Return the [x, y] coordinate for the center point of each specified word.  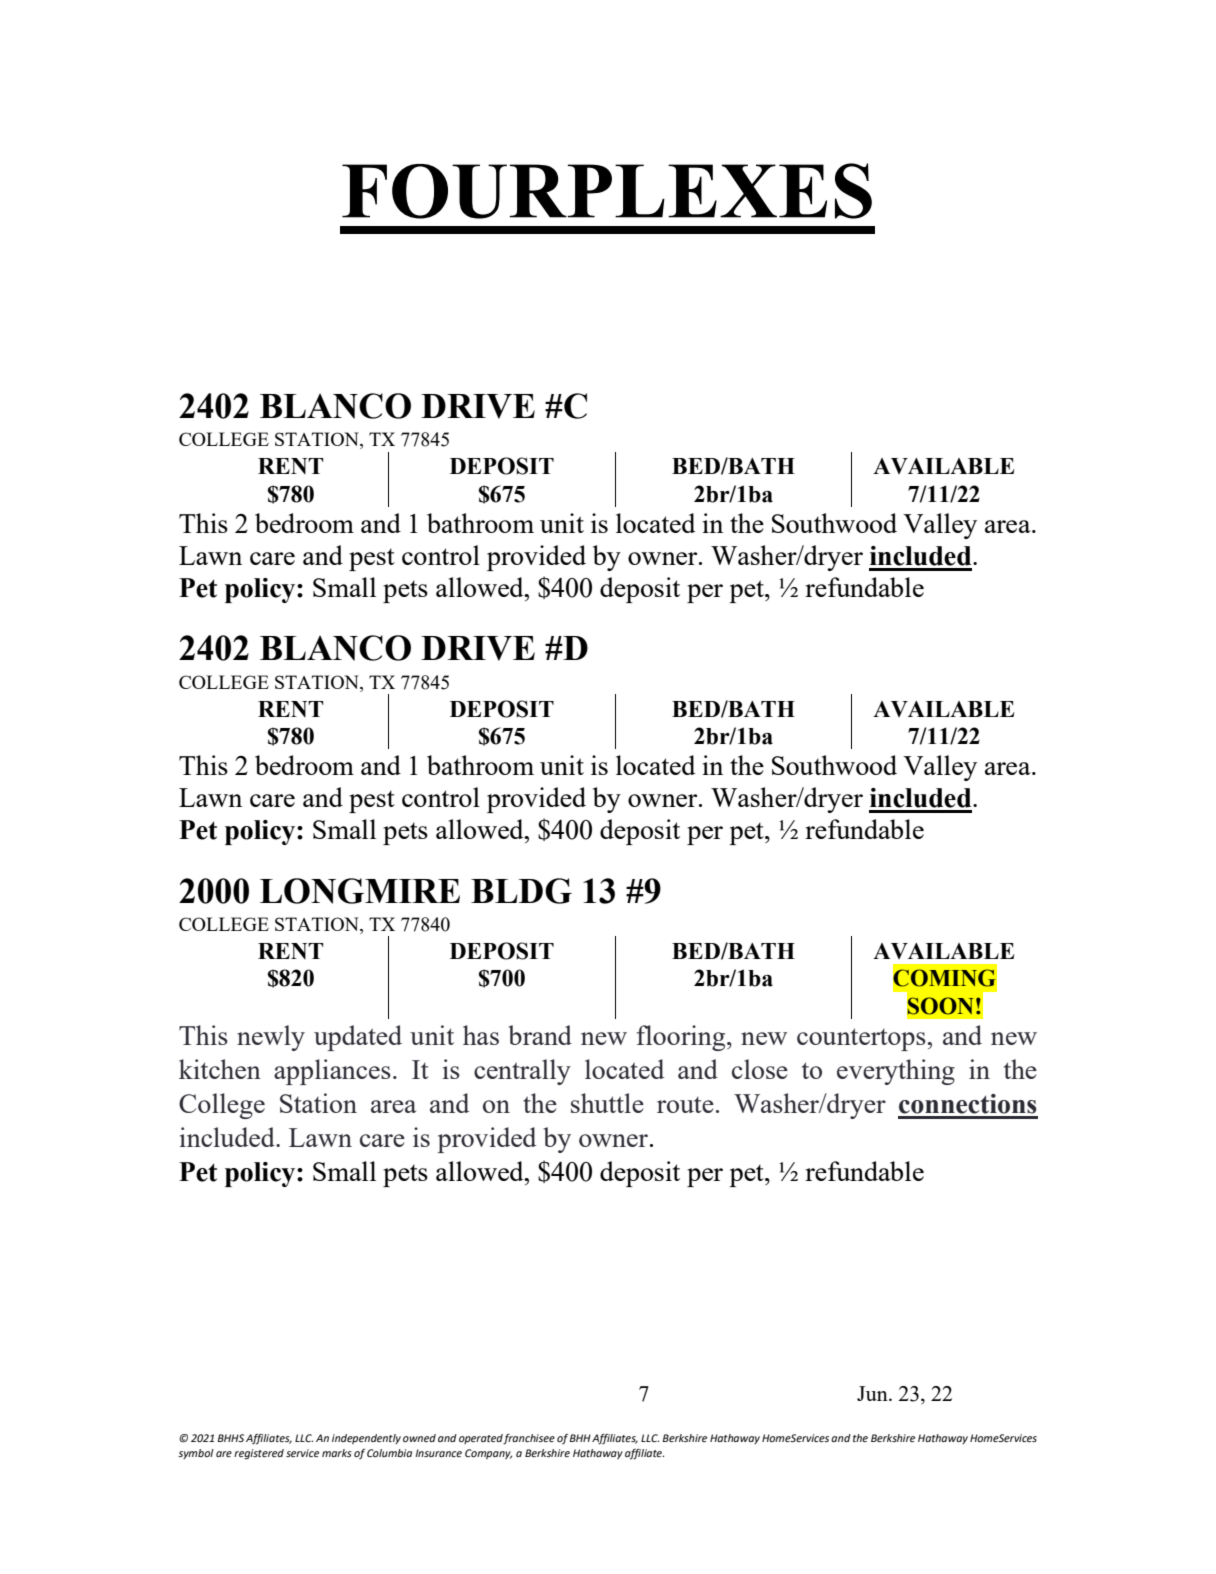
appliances [332, 1072]
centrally [522, 1072]
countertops [862, 1039]
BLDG [521, 891]
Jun [873, 1393]
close [760, 1069]
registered [259, 1454]
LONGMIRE [360, 891]
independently [366, 1439]
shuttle [607, 1103]
